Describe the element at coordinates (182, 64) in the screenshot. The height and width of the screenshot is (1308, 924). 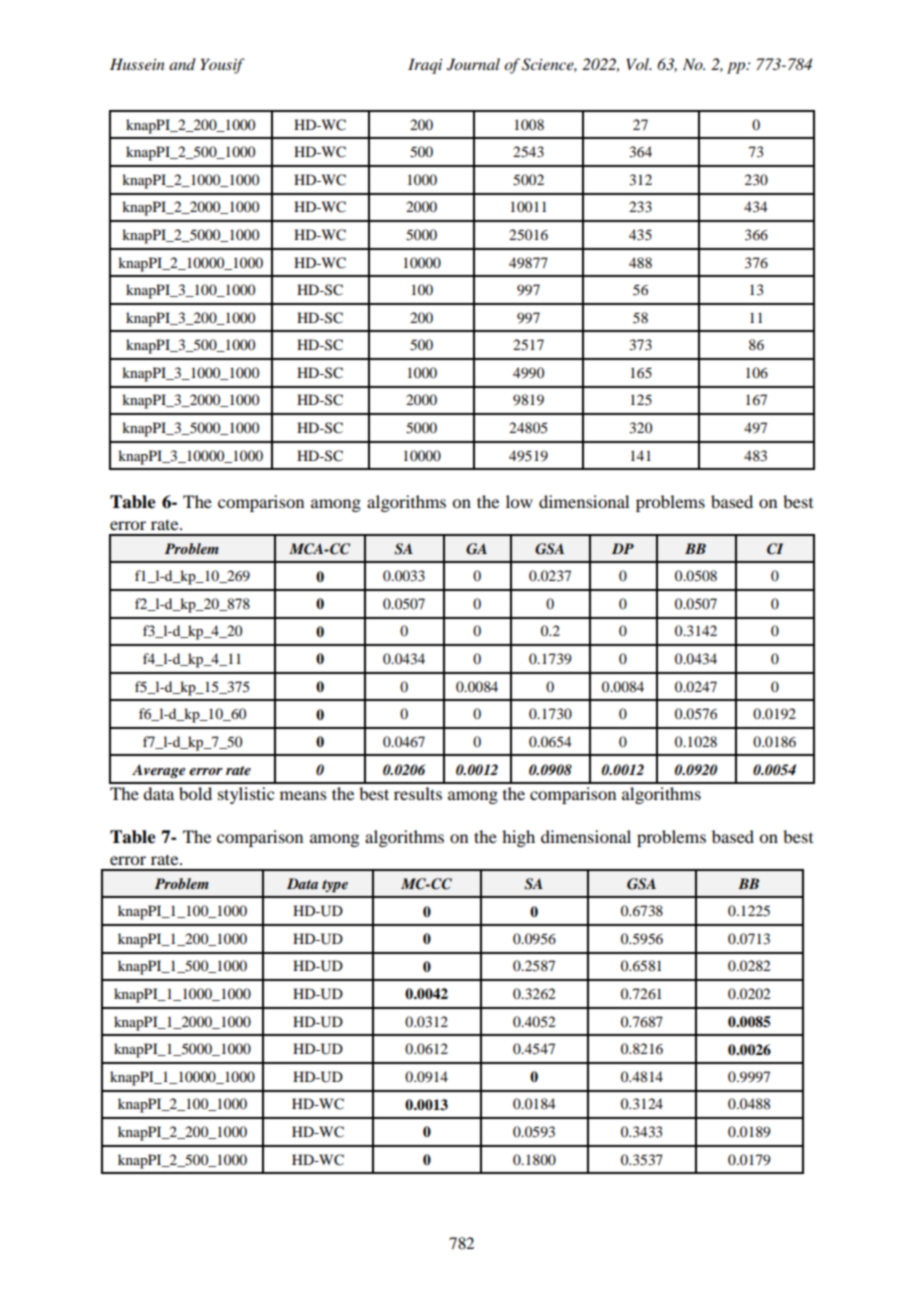
I see `and` at that location.
